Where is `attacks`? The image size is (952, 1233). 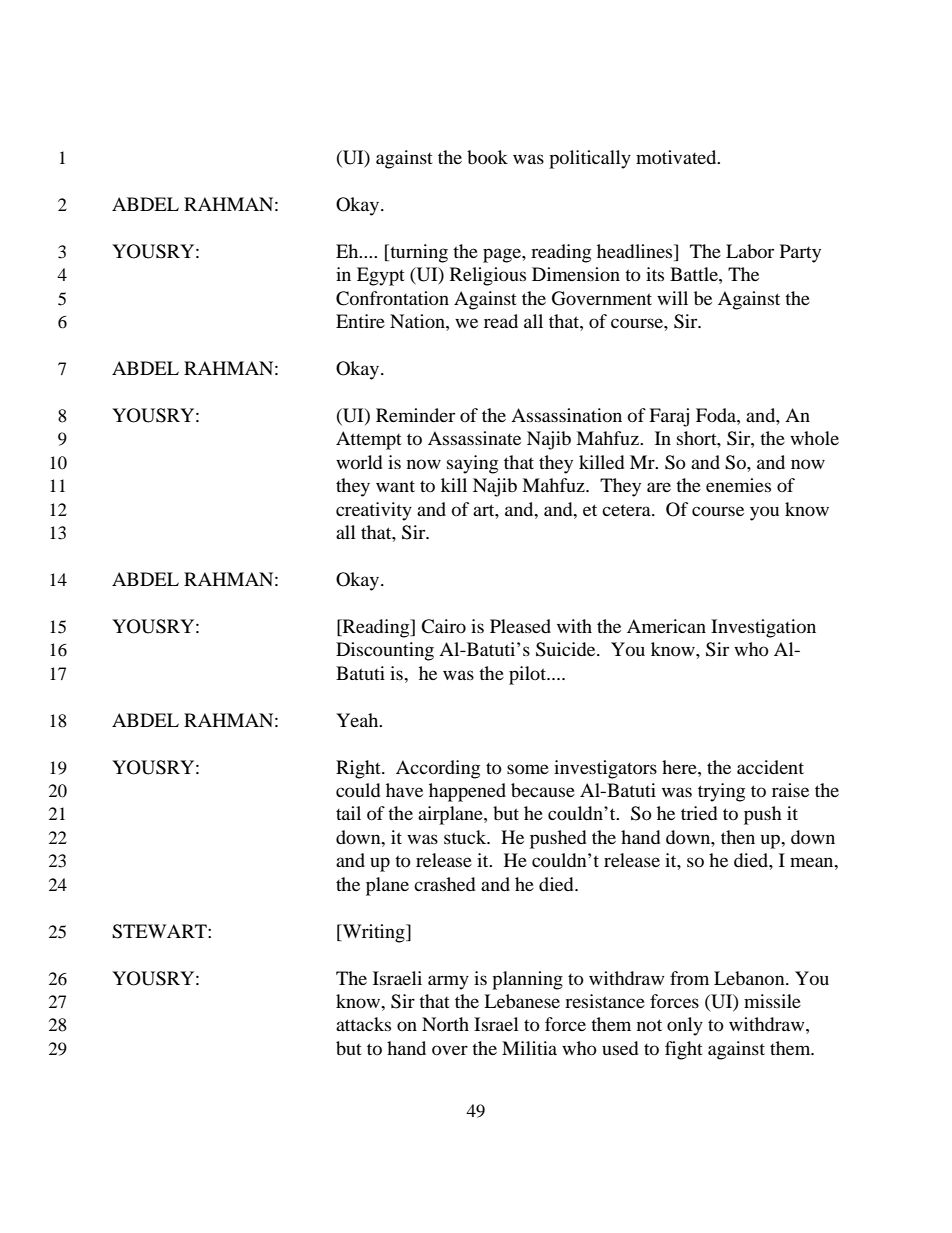 attacks is located at coordinates (363, 1024).
